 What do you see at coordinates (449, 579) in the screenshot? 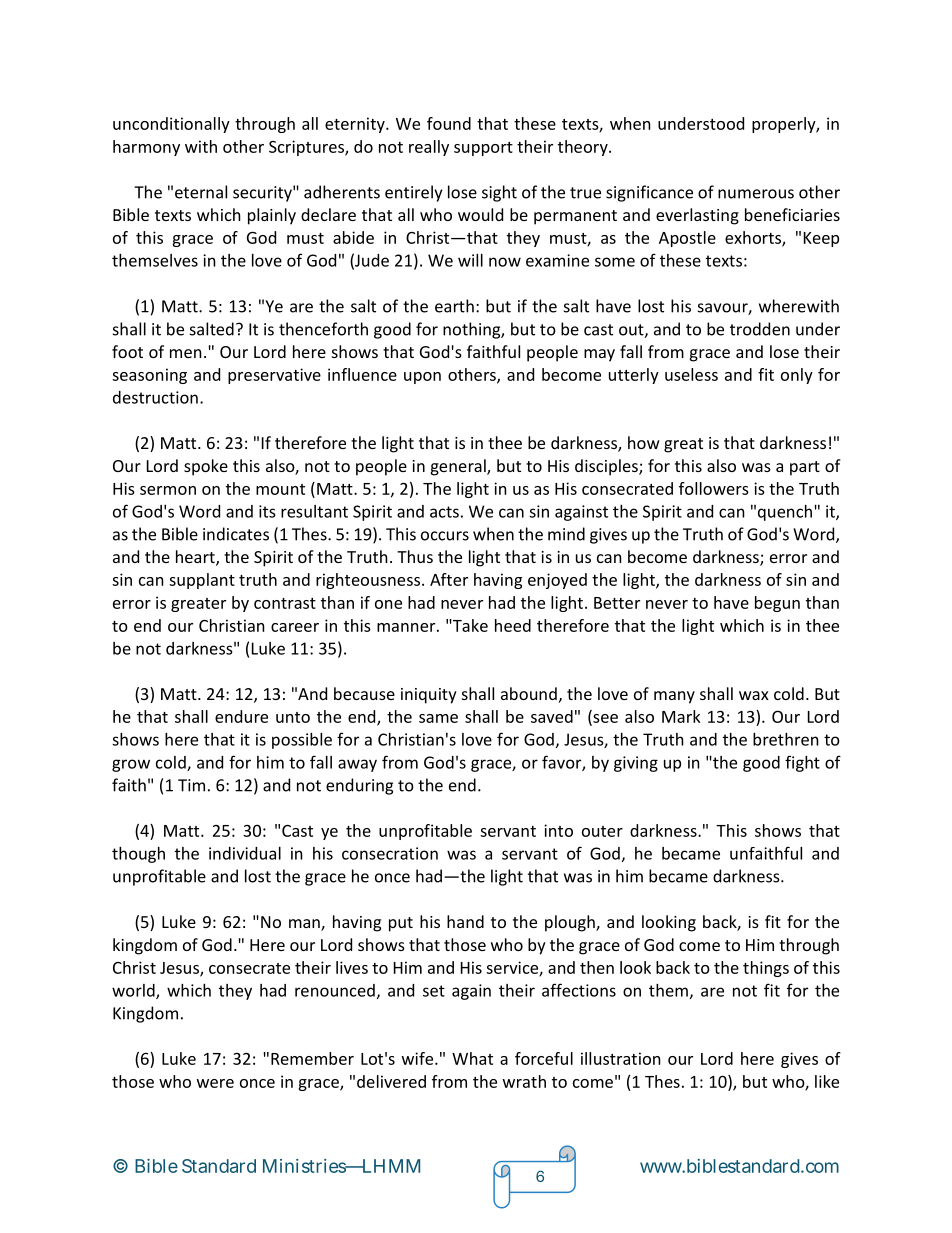
I see `After` at bounding box center [449, 579].
